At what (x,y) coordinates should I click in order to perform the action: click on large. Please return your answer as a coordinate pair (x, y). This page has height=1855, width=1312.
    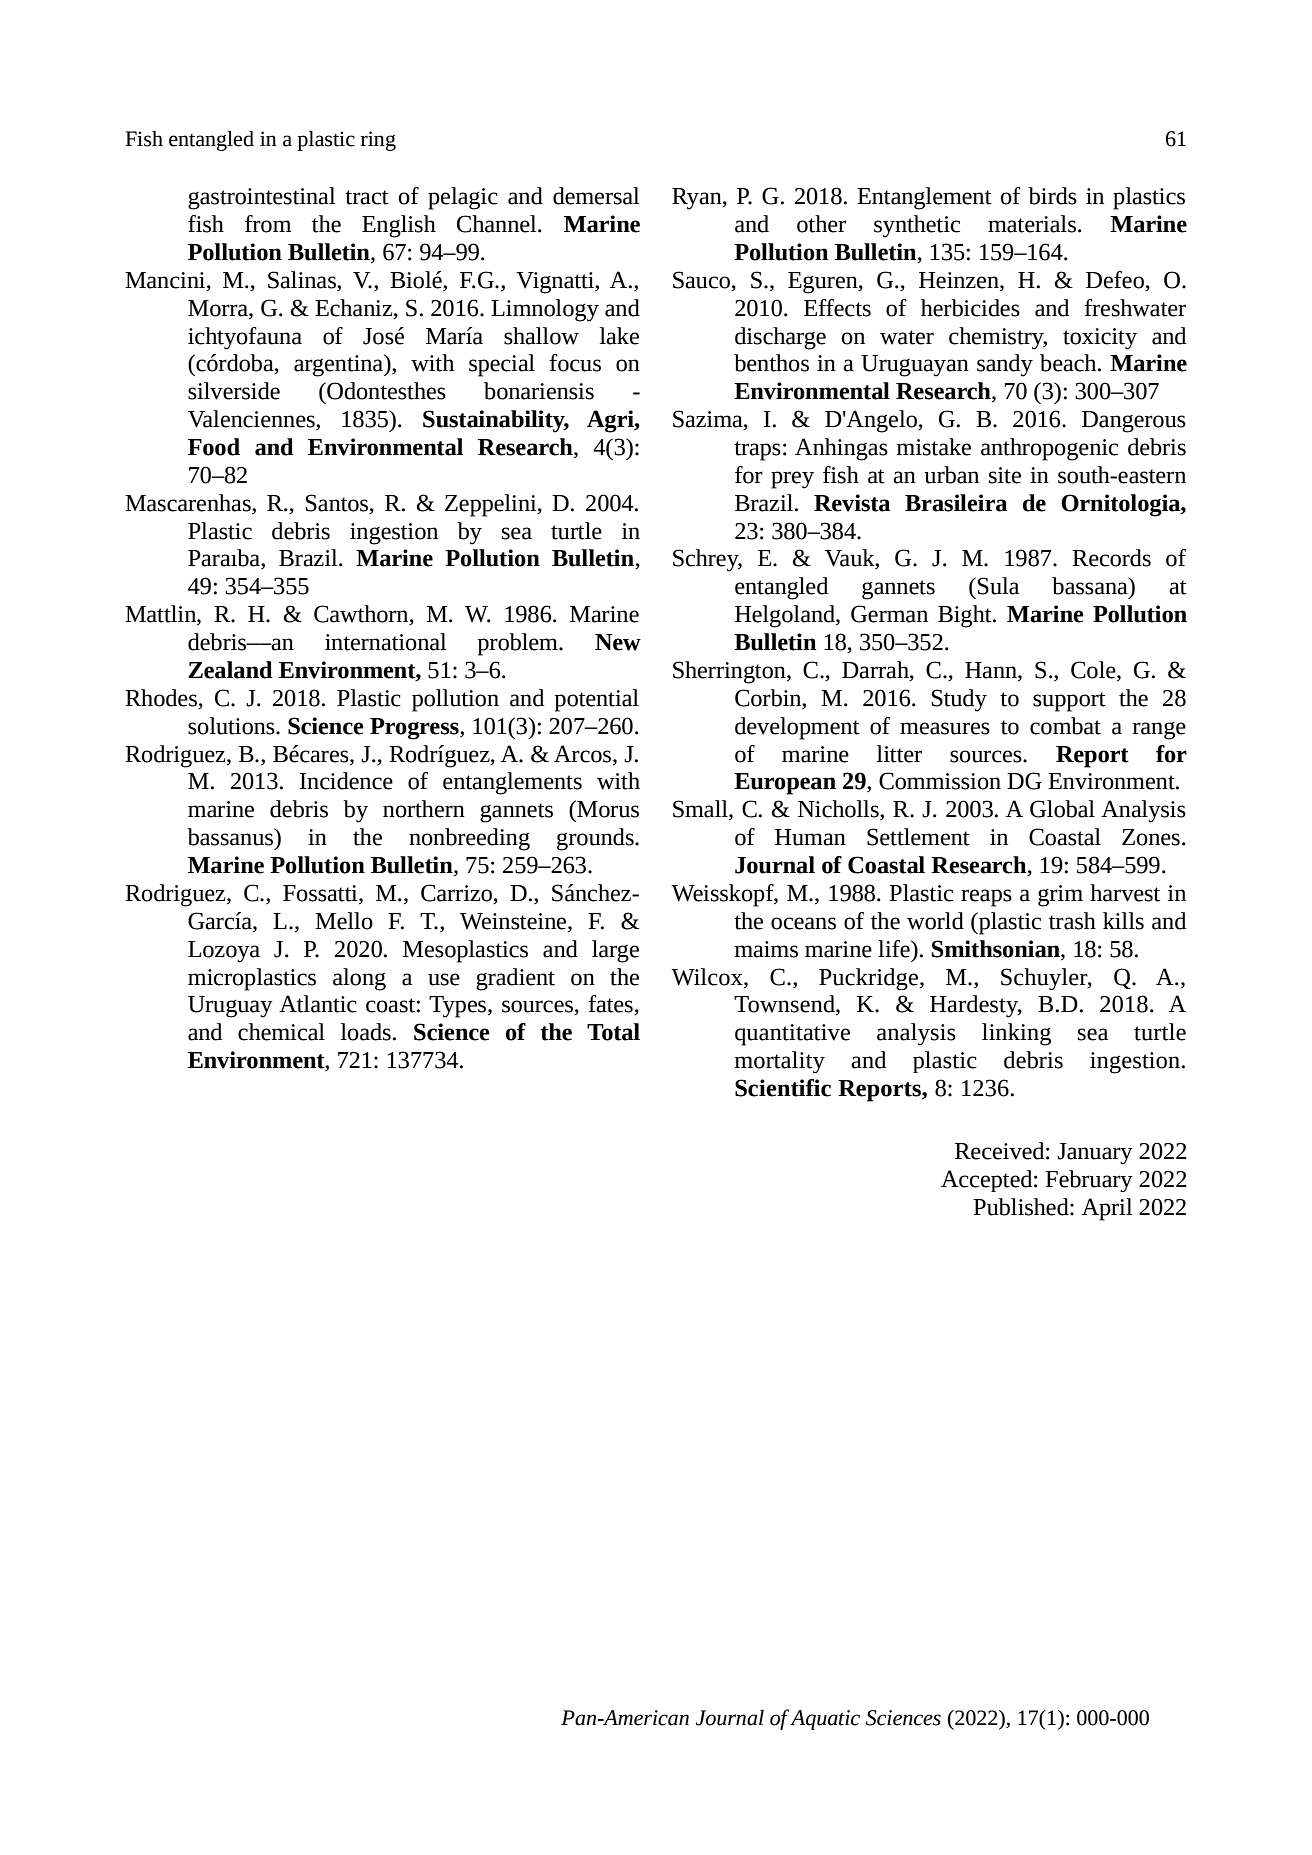
    Looking at the image, I should click on (615, 951).
